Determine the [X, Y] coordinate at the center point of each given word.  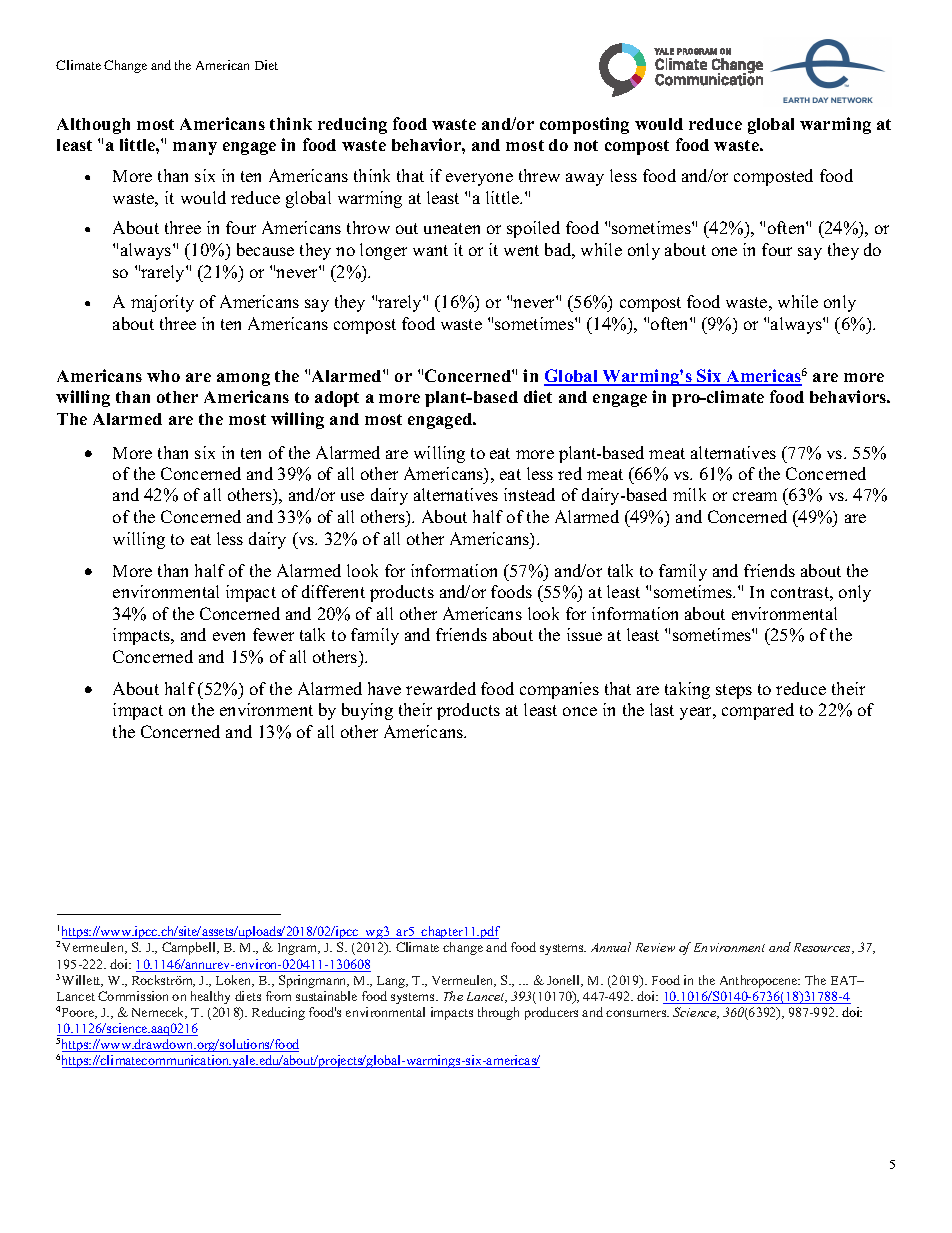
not [586, 145]
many [195, 148]
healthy [210, 997]
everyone [479, 179]
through [498, 1013]
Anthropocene [760, 981]
